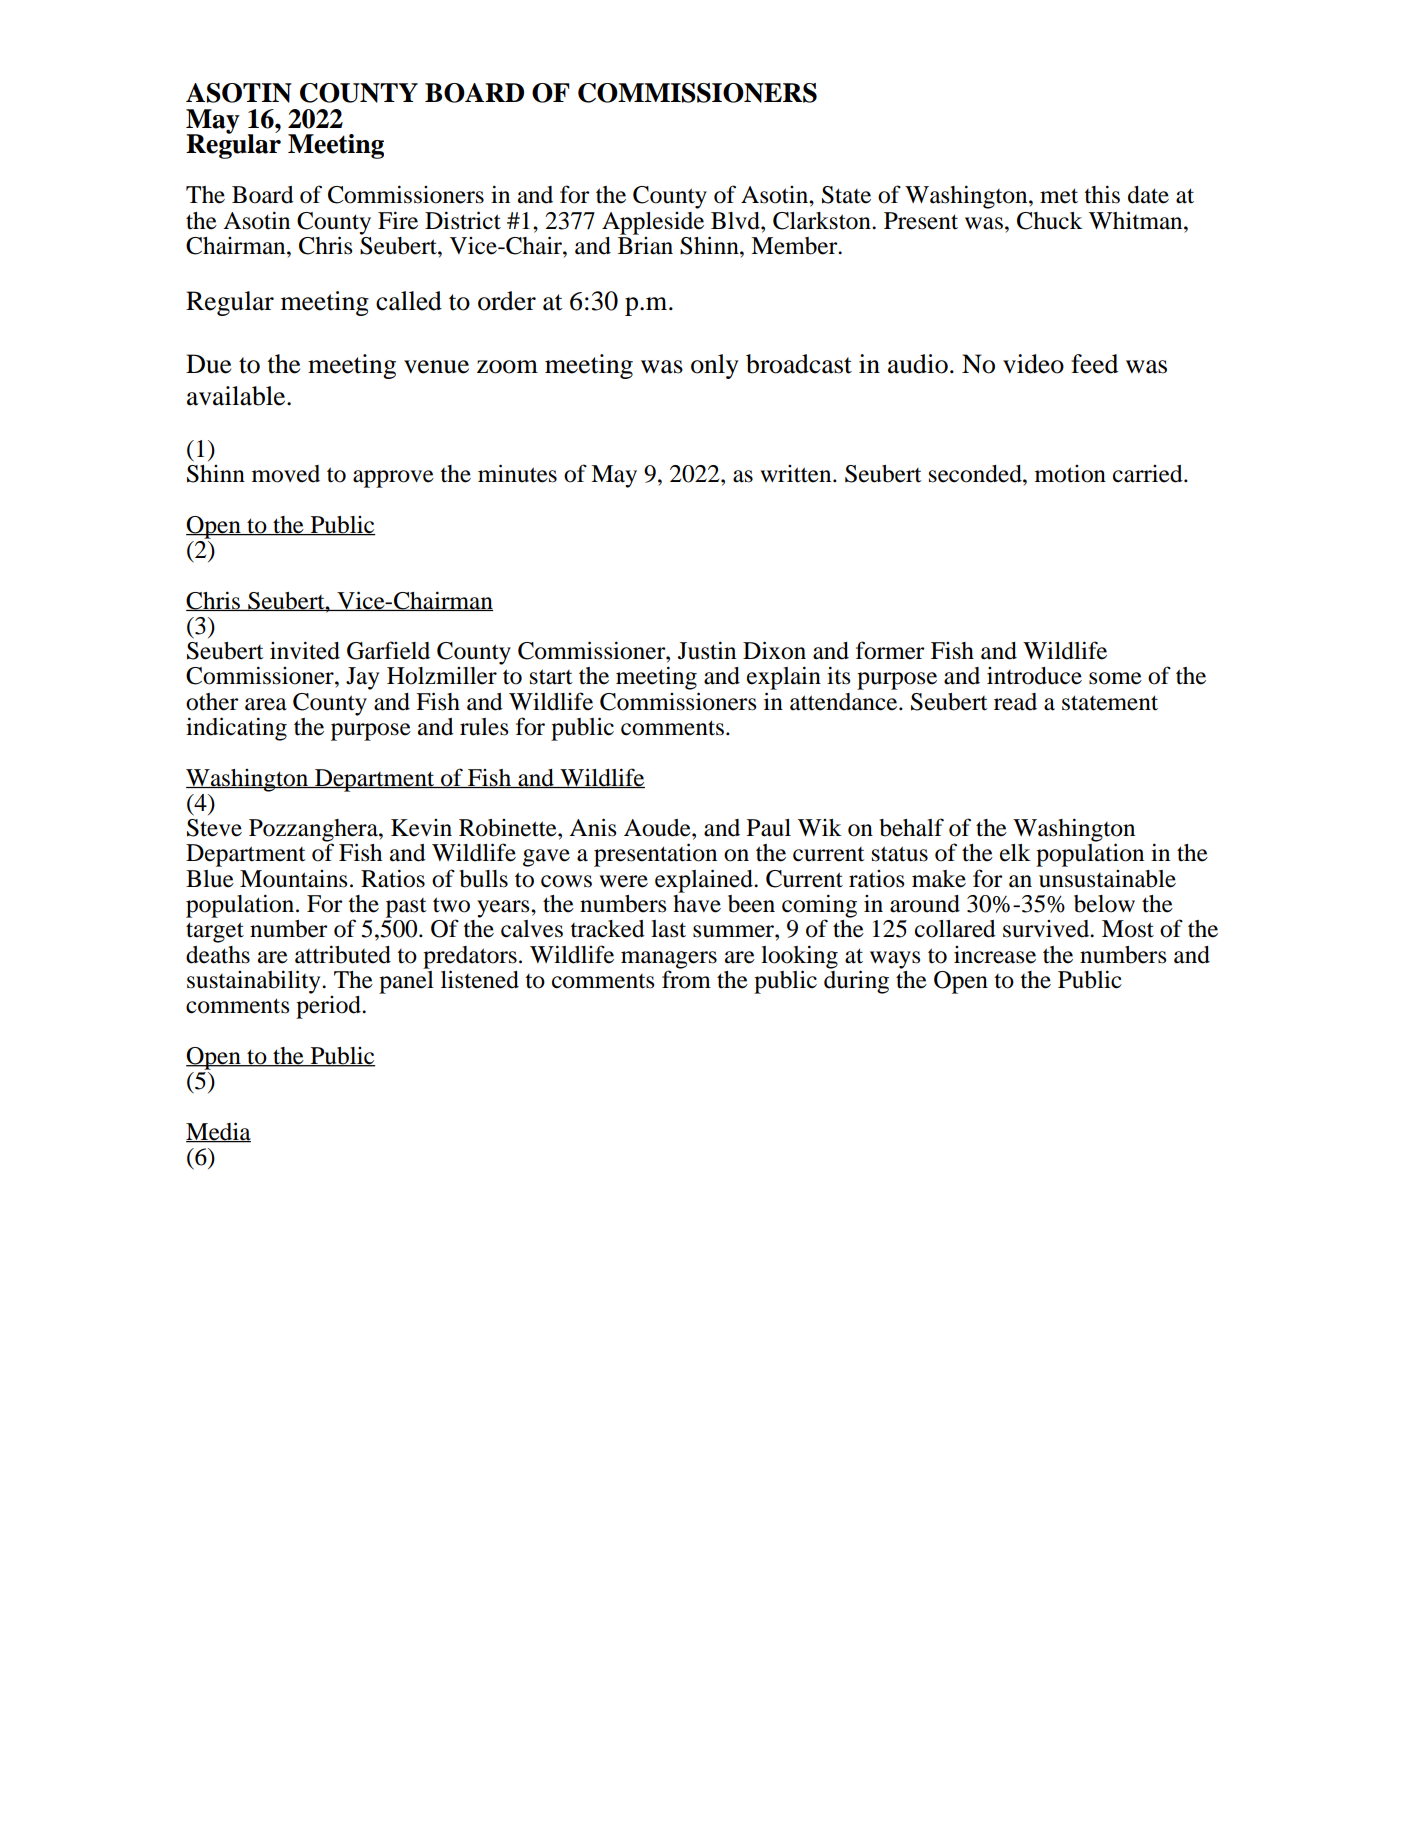 The height and width of the screenshot is (1821, 1407). What do you see at coordinates (286, 474) in the screenshot?
I see `moved` at bounding box center [286, 474].
